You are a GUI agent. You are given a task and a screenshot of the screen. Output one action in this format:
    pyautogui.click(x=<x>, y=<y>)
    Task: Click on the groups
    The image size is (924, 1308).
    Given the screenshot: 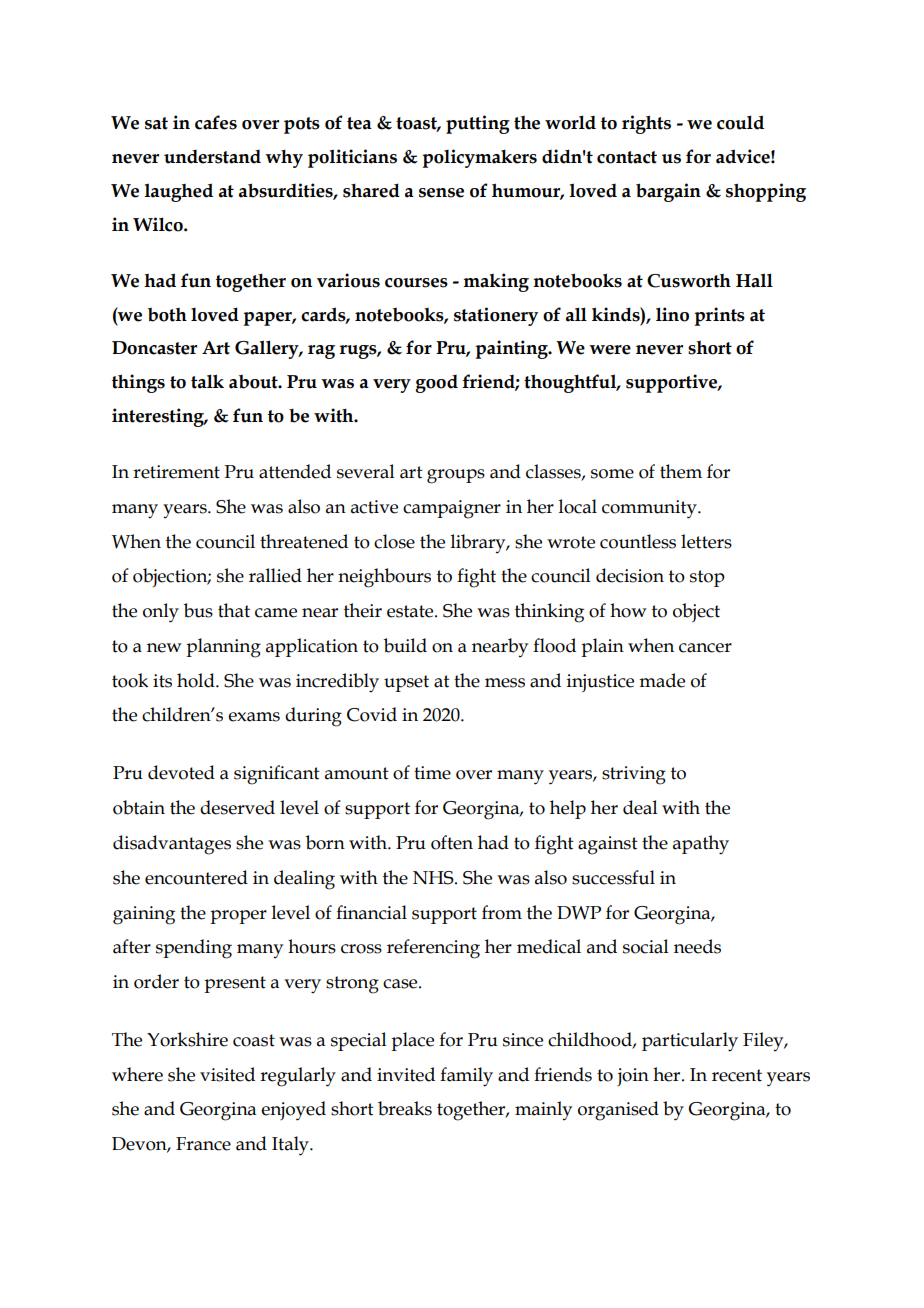 What is the action you would take?
    pyautogui.click(x=456, y=476)
